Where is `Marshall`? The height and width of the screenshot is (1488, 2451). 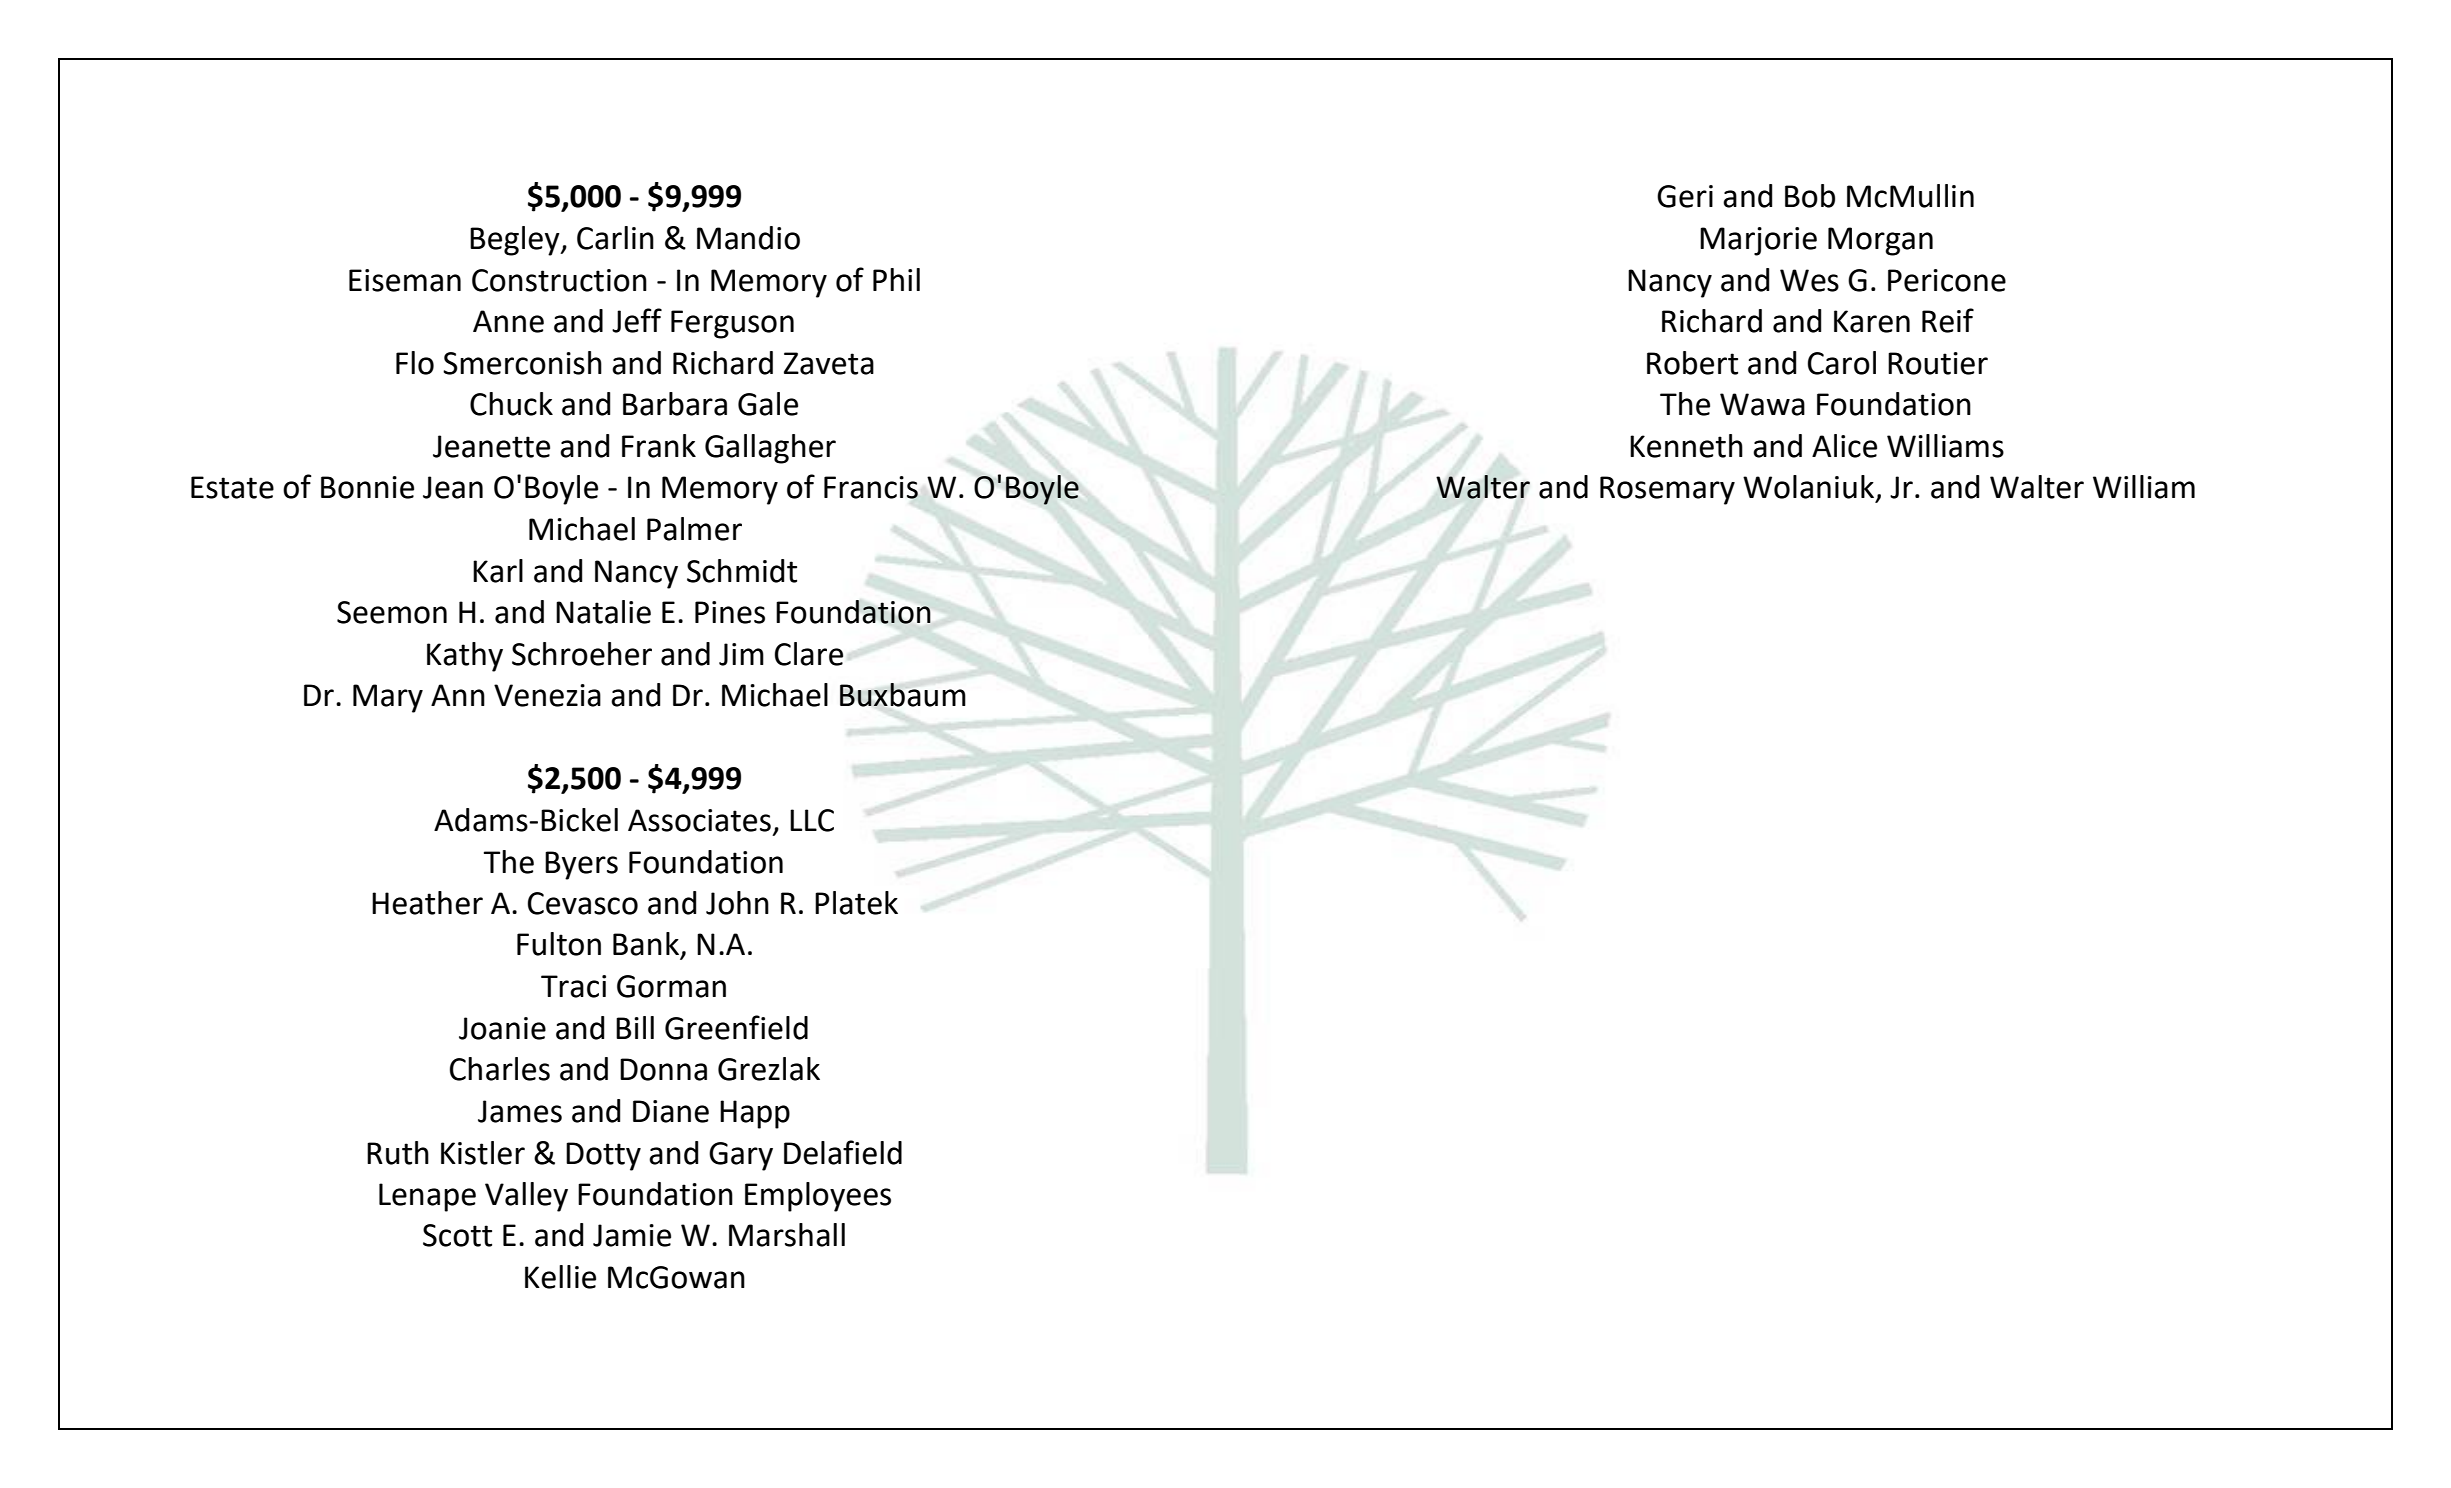
Marshall is located at coordinates (787, 1235).
